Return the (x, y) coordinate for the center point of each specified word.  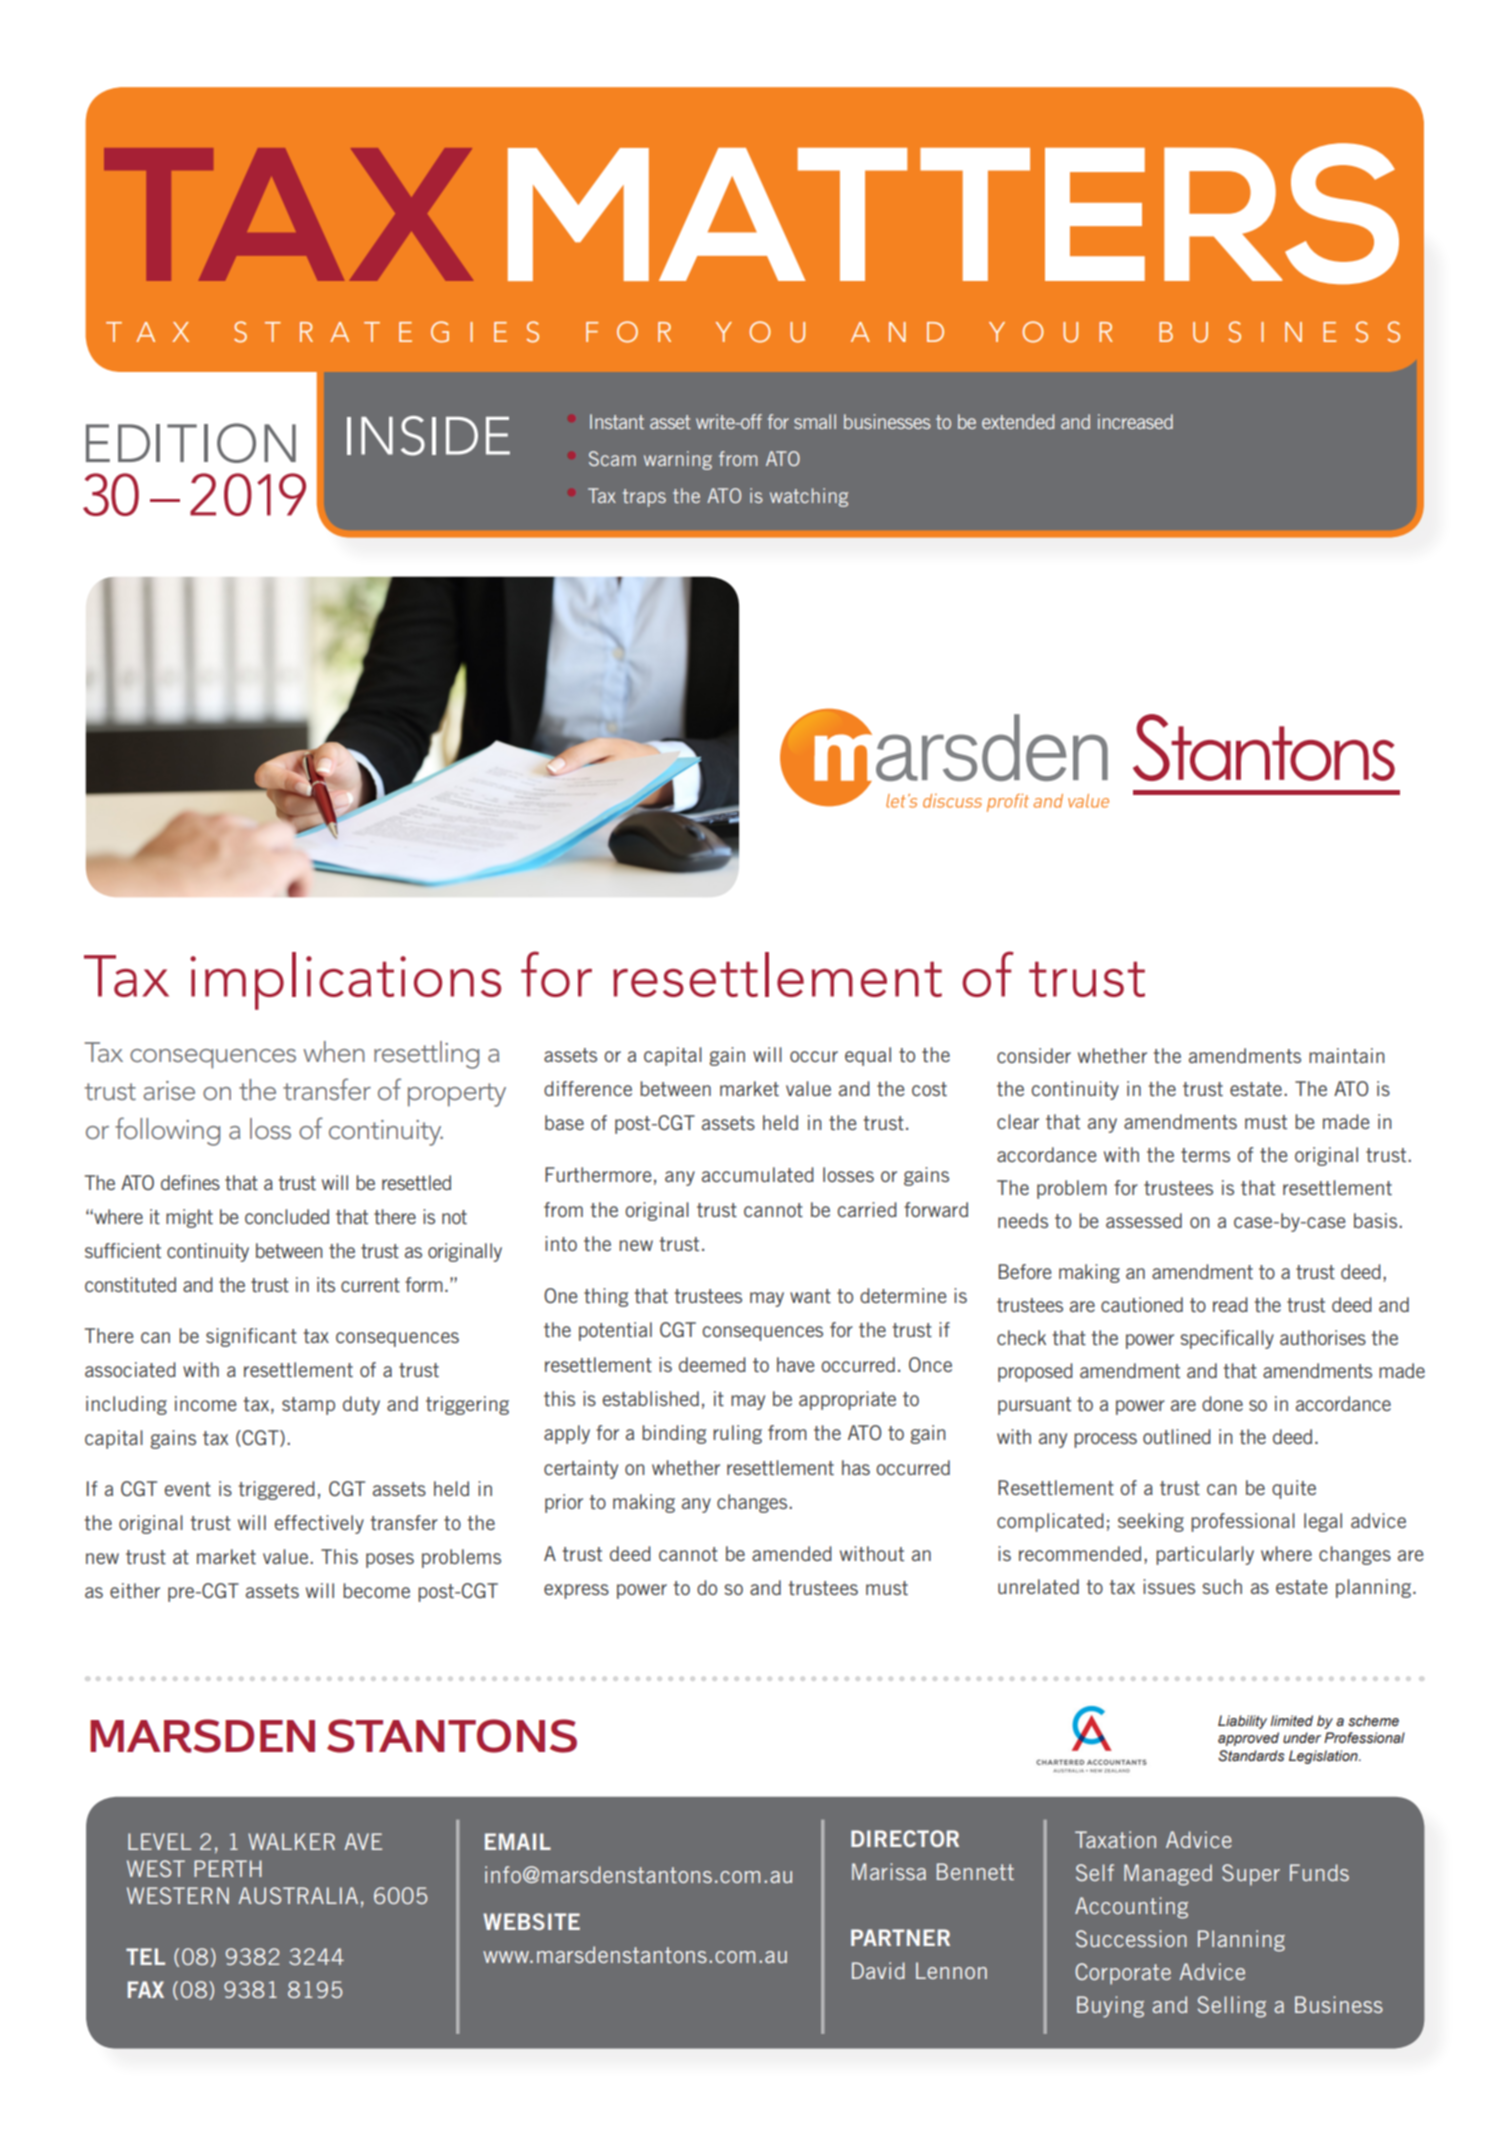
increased (1135, 421)
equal (868, 1056)
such (1222, 1586)
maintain (1346, 1055)
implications (345, 981)
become (376, 1590)
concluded (287, 1216)
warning (678, 460)
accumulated (758, 1174)
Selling (1232, 2007)
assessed (1144, 1220)
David (878, 1970)
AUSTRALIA (298, 1895)
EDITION (191, 443)
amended (792, 1553)
